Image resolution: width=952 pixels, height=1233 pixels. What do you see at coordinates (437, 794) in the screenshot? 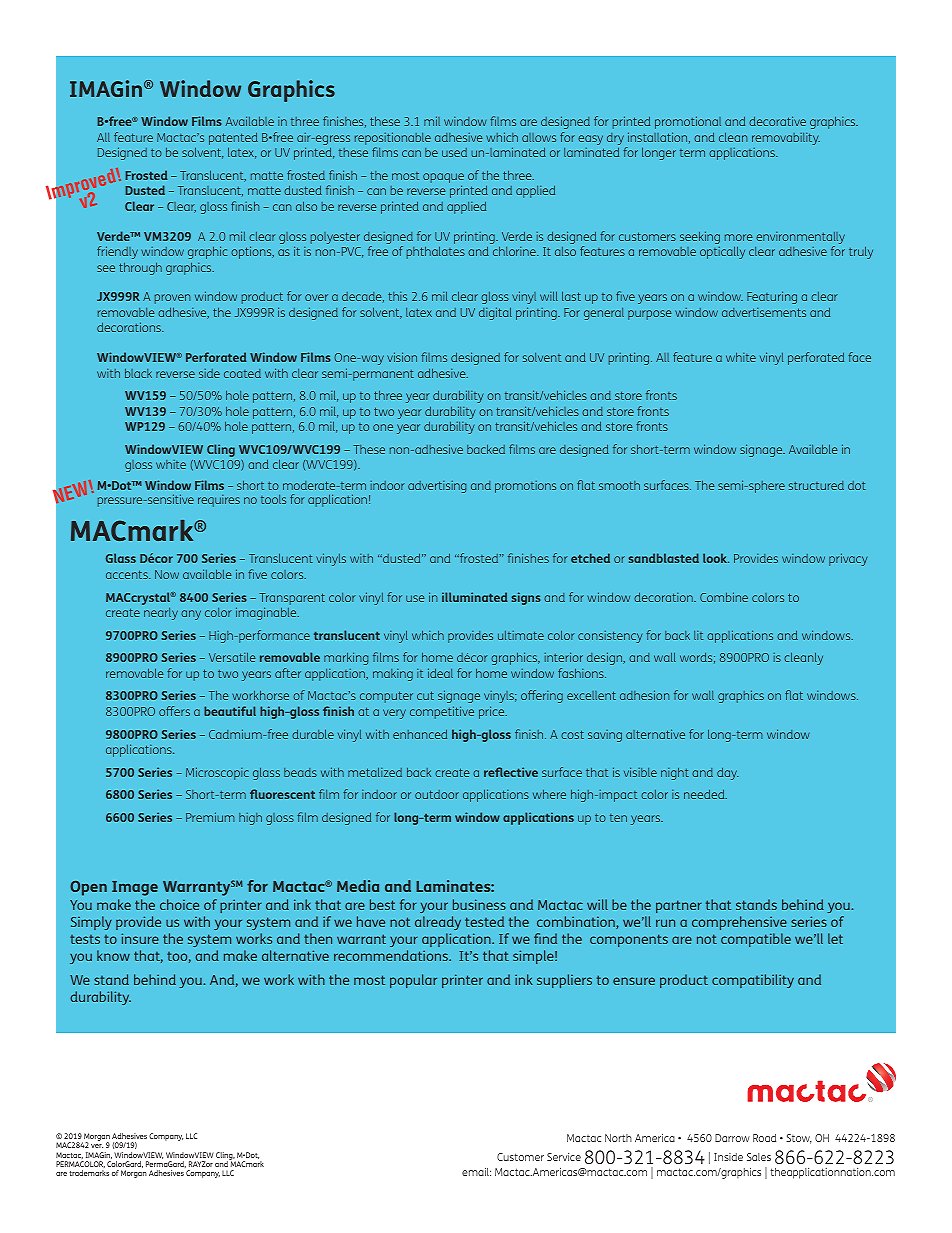
I see `outdoor` at bounding box center [437, 794].
